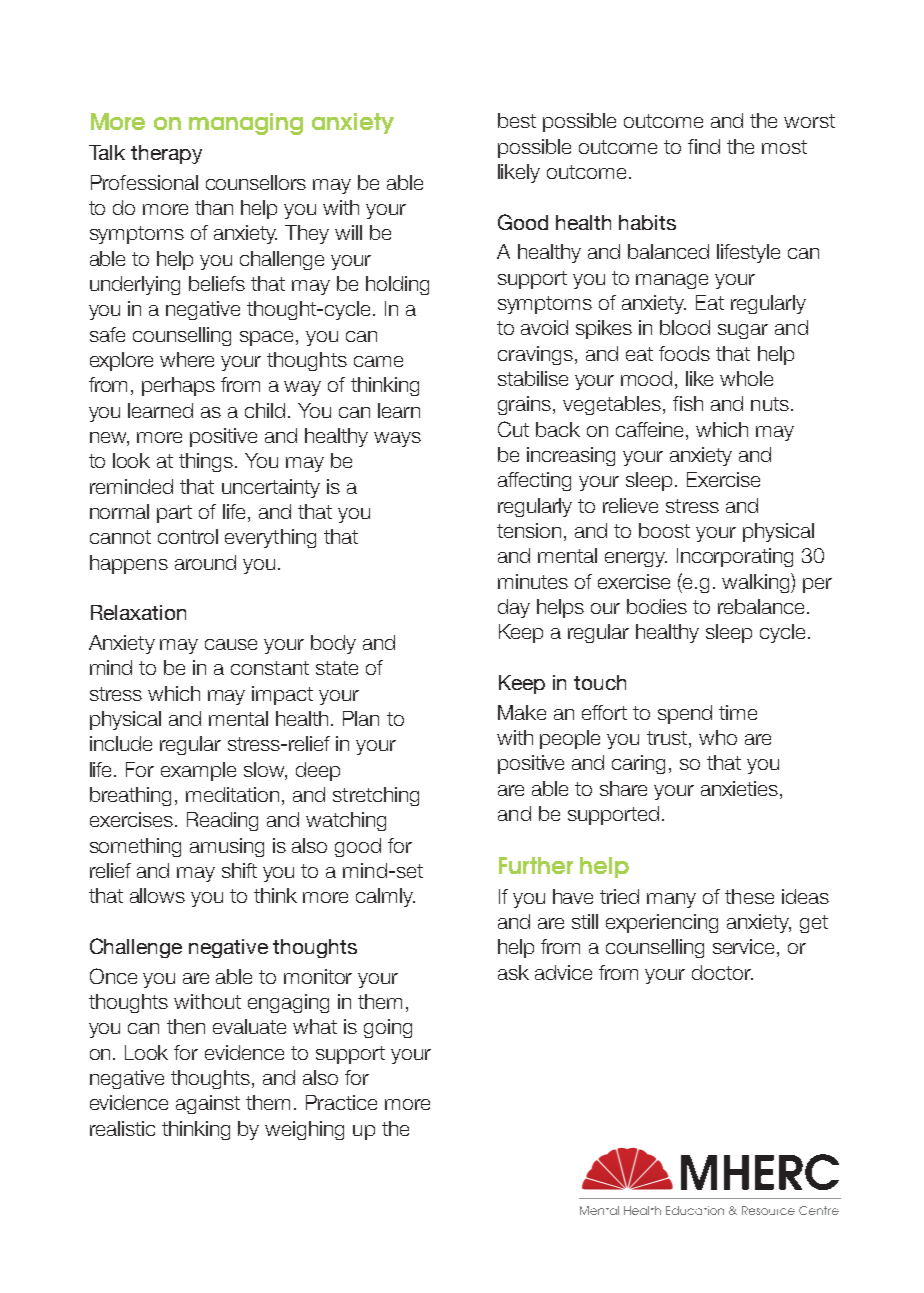 The height and width of the screenshot is (1293, 924). What do you see at coordinates (761, 606) in the screenshot?
I see `rebalance` at bounding box center [761, 606].
